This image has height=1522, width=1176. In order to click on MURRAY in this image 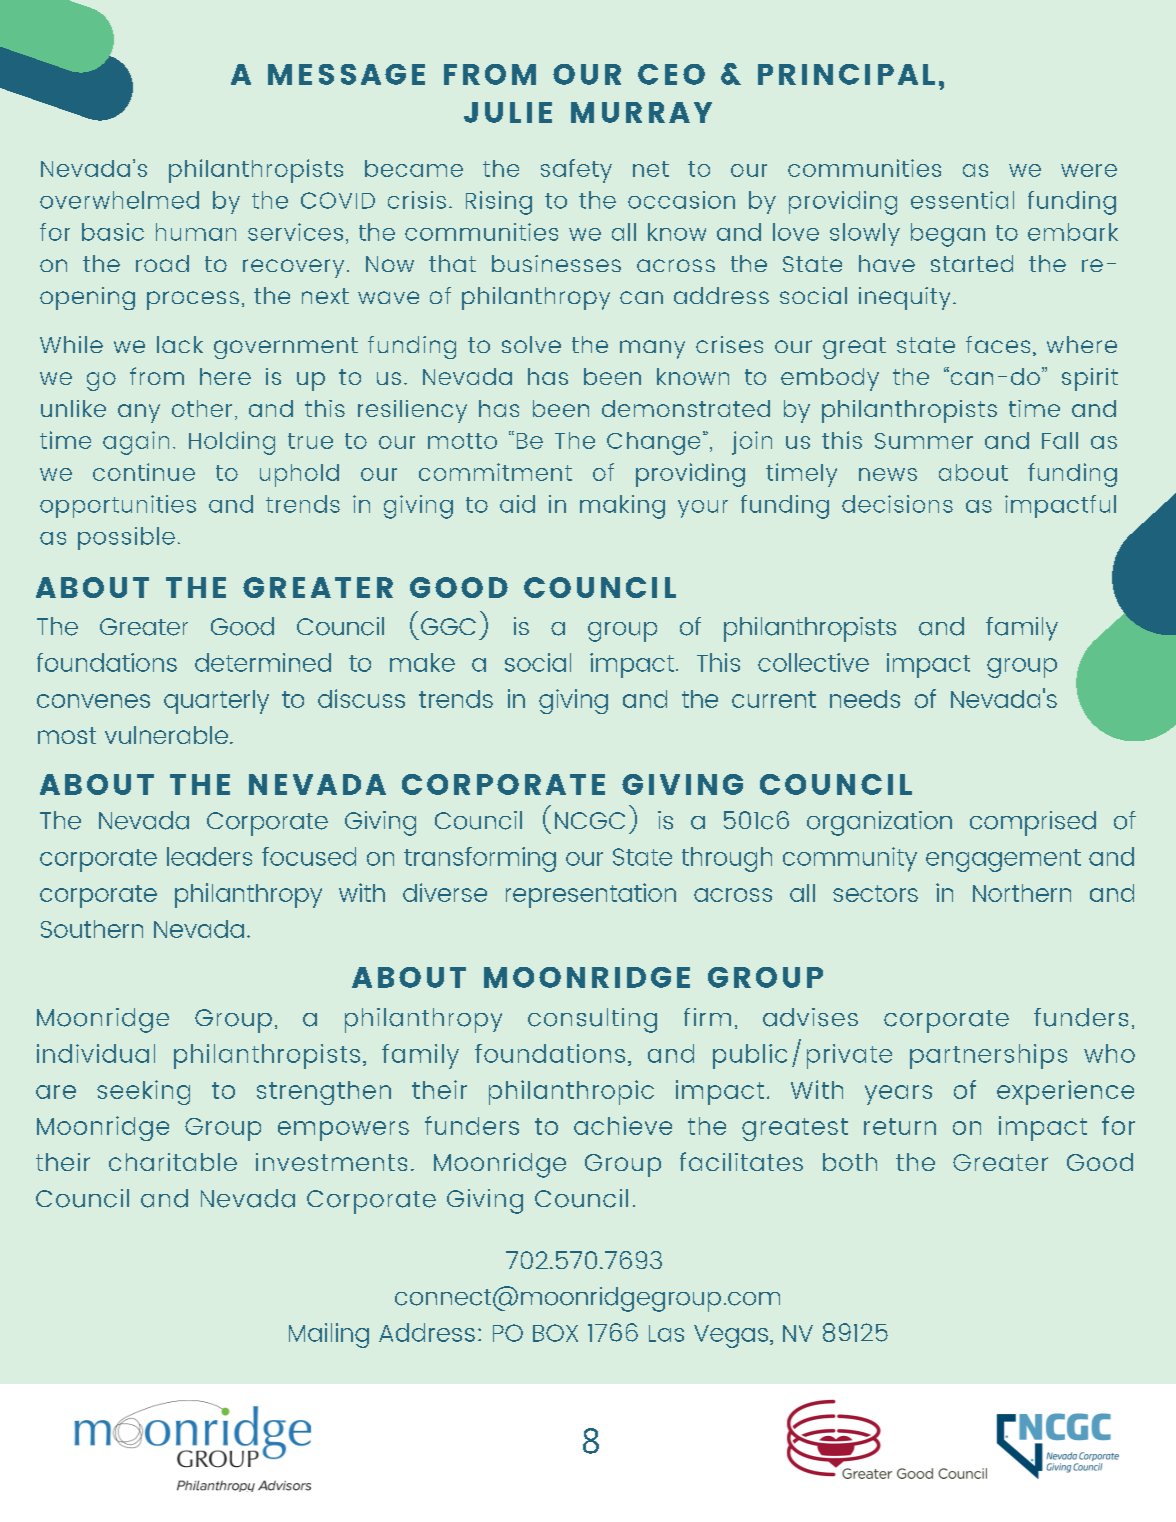, I will do `click(641, 112)`.
